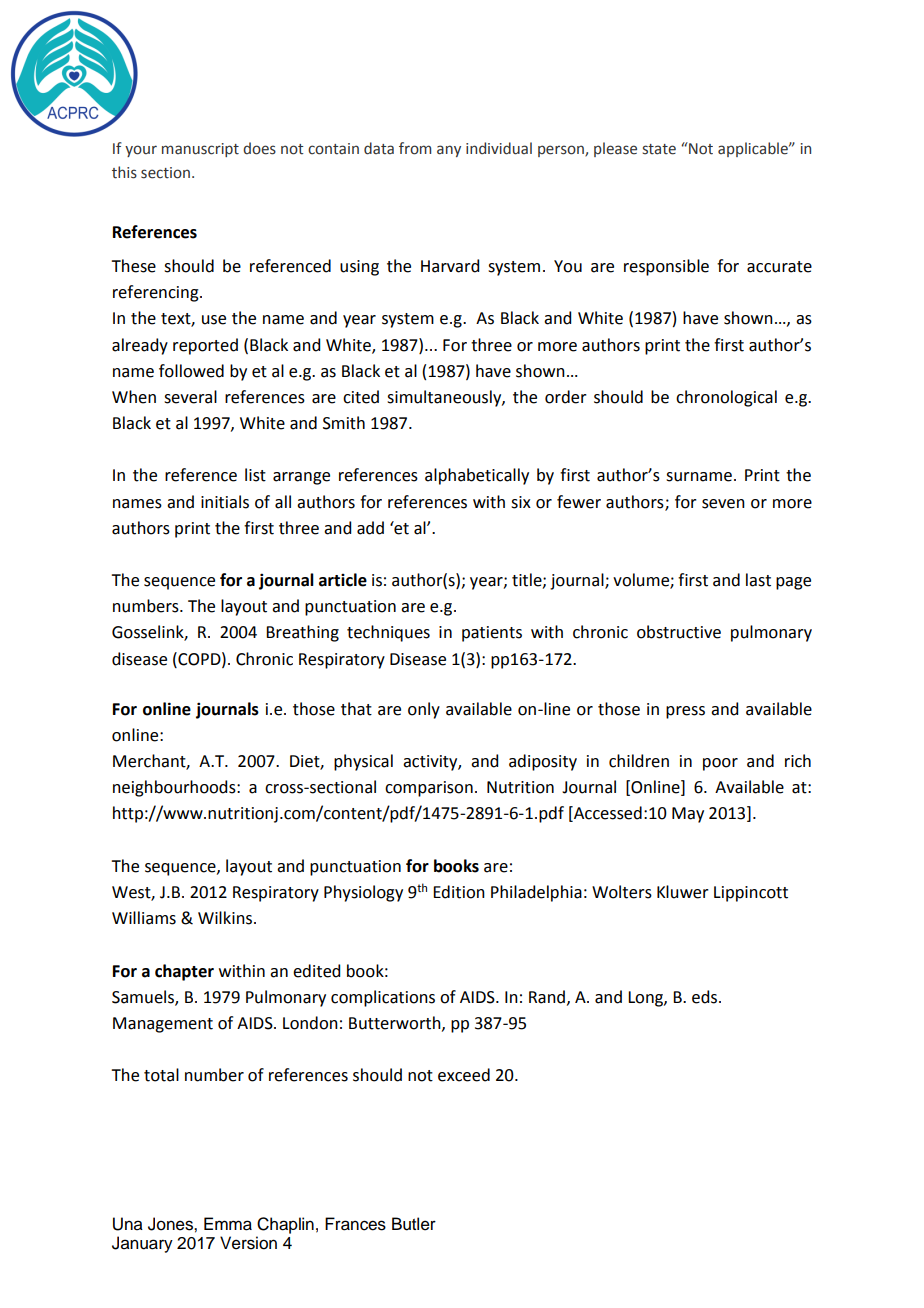  Describe the element at coordinates (225, 502) in the screenshot. I see `initials` at that location.
